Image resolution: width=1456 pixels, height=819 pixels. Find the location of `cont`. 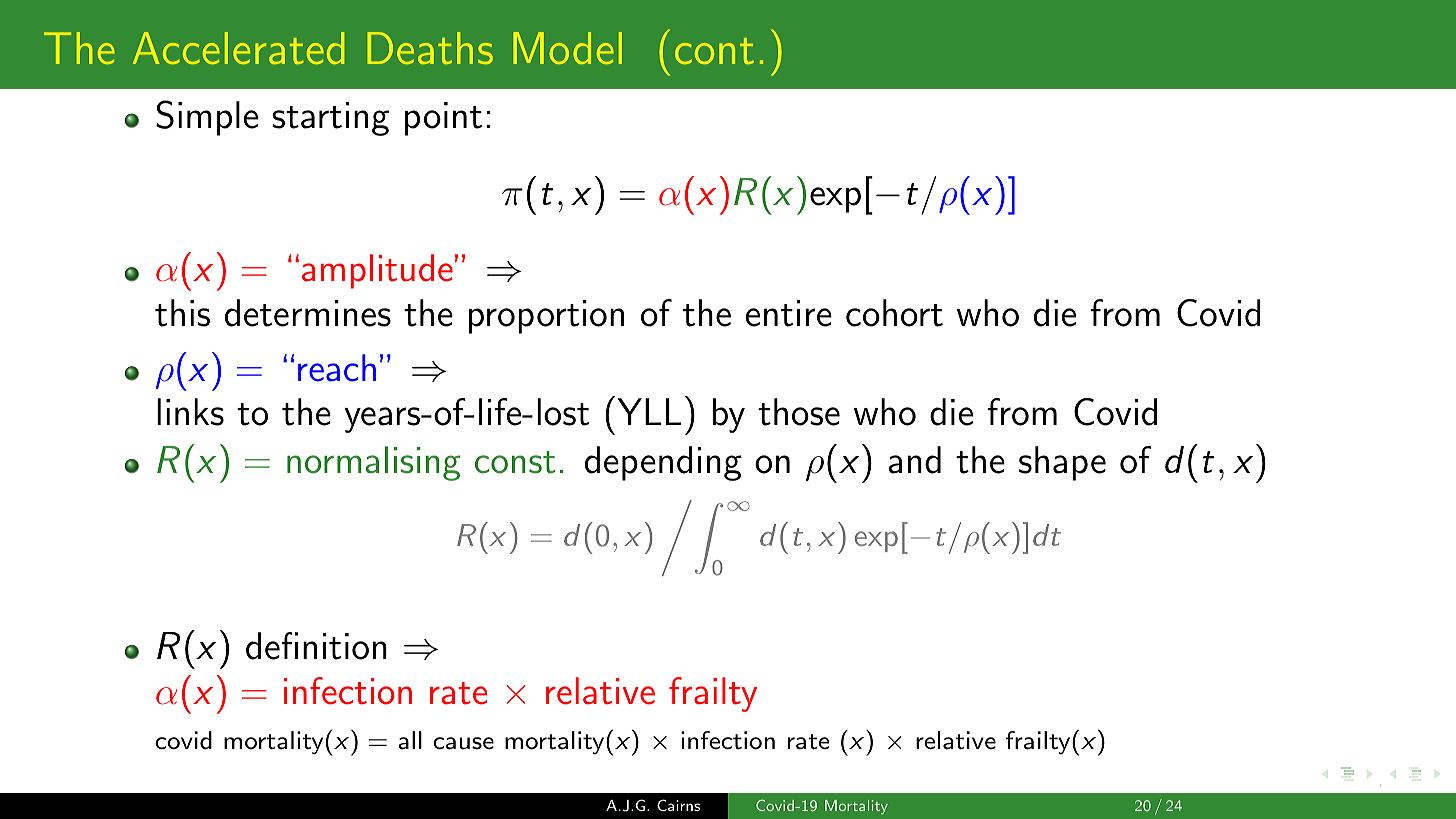

cont is located at coordinates (714, 51).
